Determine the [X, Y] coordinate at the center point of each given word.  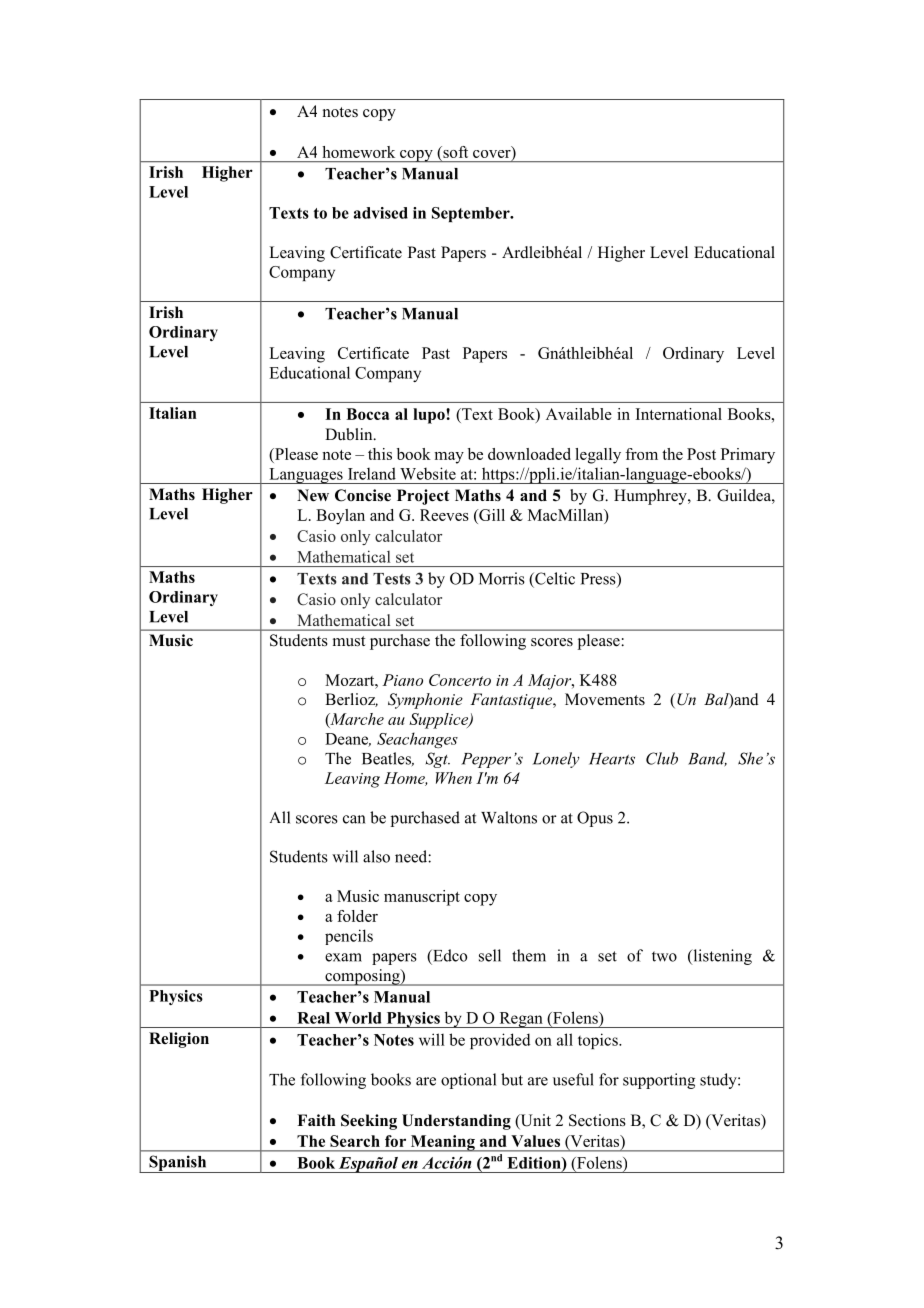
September [472, 214]
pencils [349, 937]
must [349, 641]
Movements [605, 699]
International [679, 414]
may [449, 458]
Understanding [456, 1122]
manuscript [422, 898]
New [313, 495]
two [664, 956]
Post [701, 454]
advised [381, 213]
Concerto [460, 680]
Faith [316, 1120]
